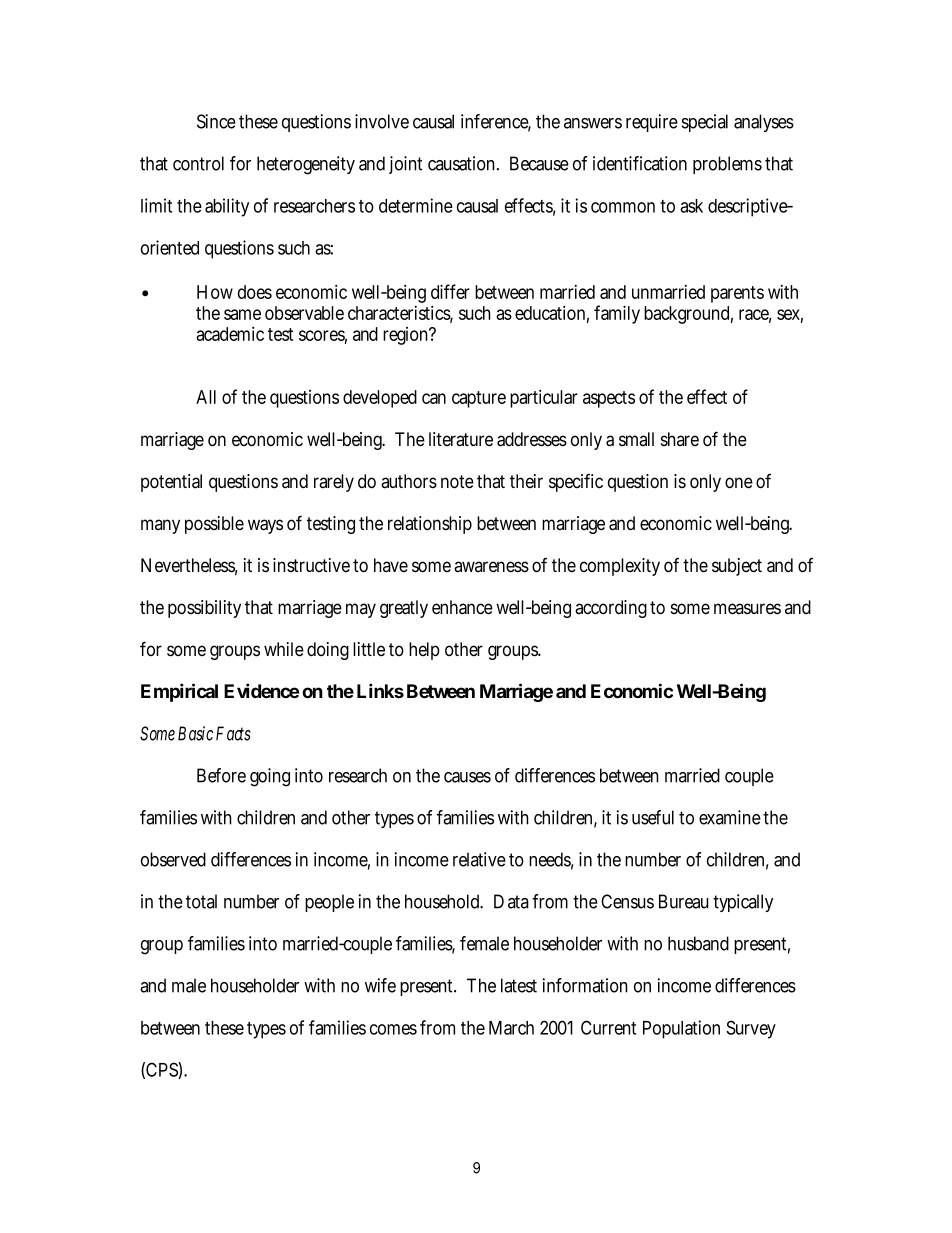 This screenshot has width=952, height=1233. What do you see at coordinates (727, 165) in the screenshot?
I see `problems` at bounding box center [727, 165].
